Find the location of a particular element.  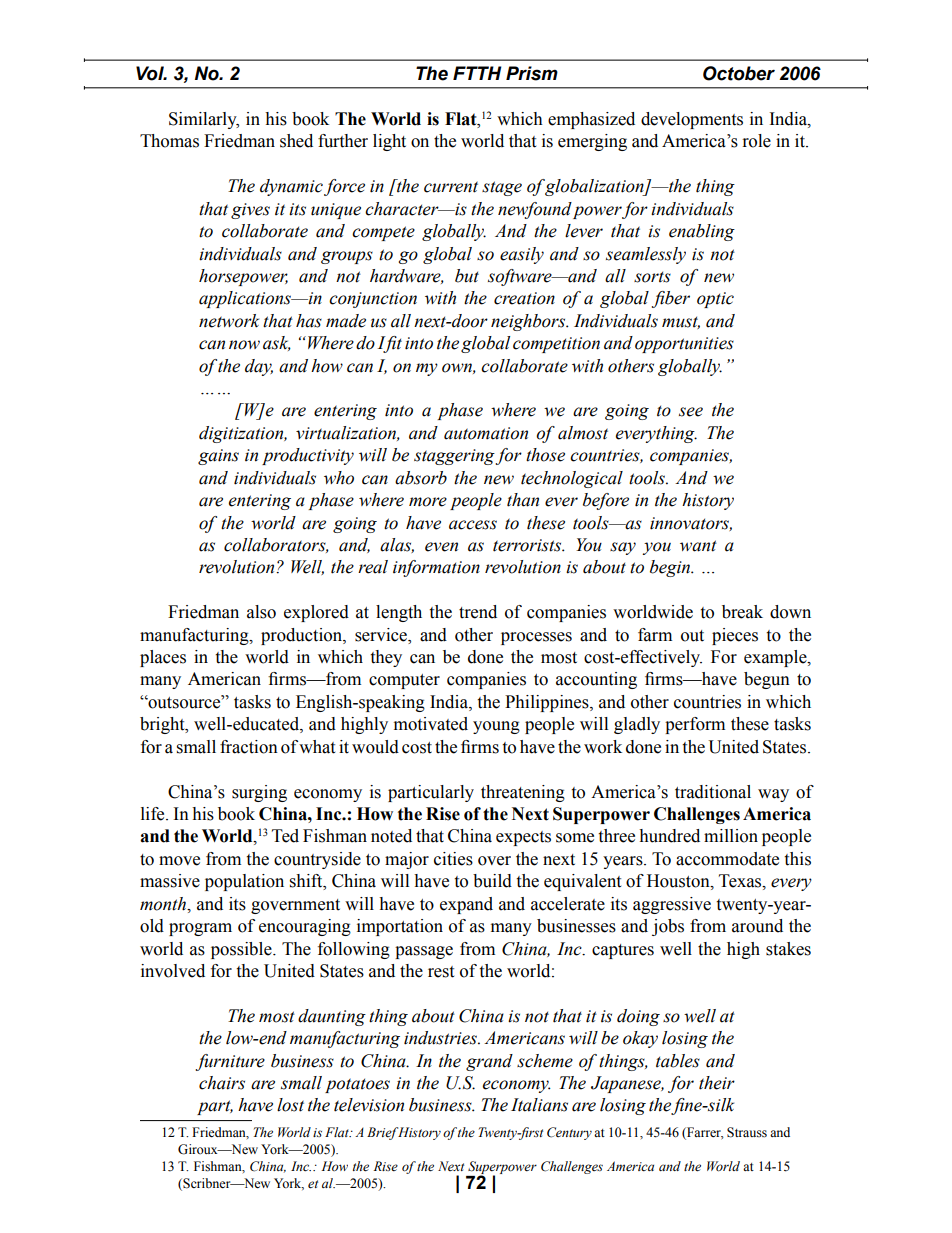

neighbors is located at coordinates (529, 322).
